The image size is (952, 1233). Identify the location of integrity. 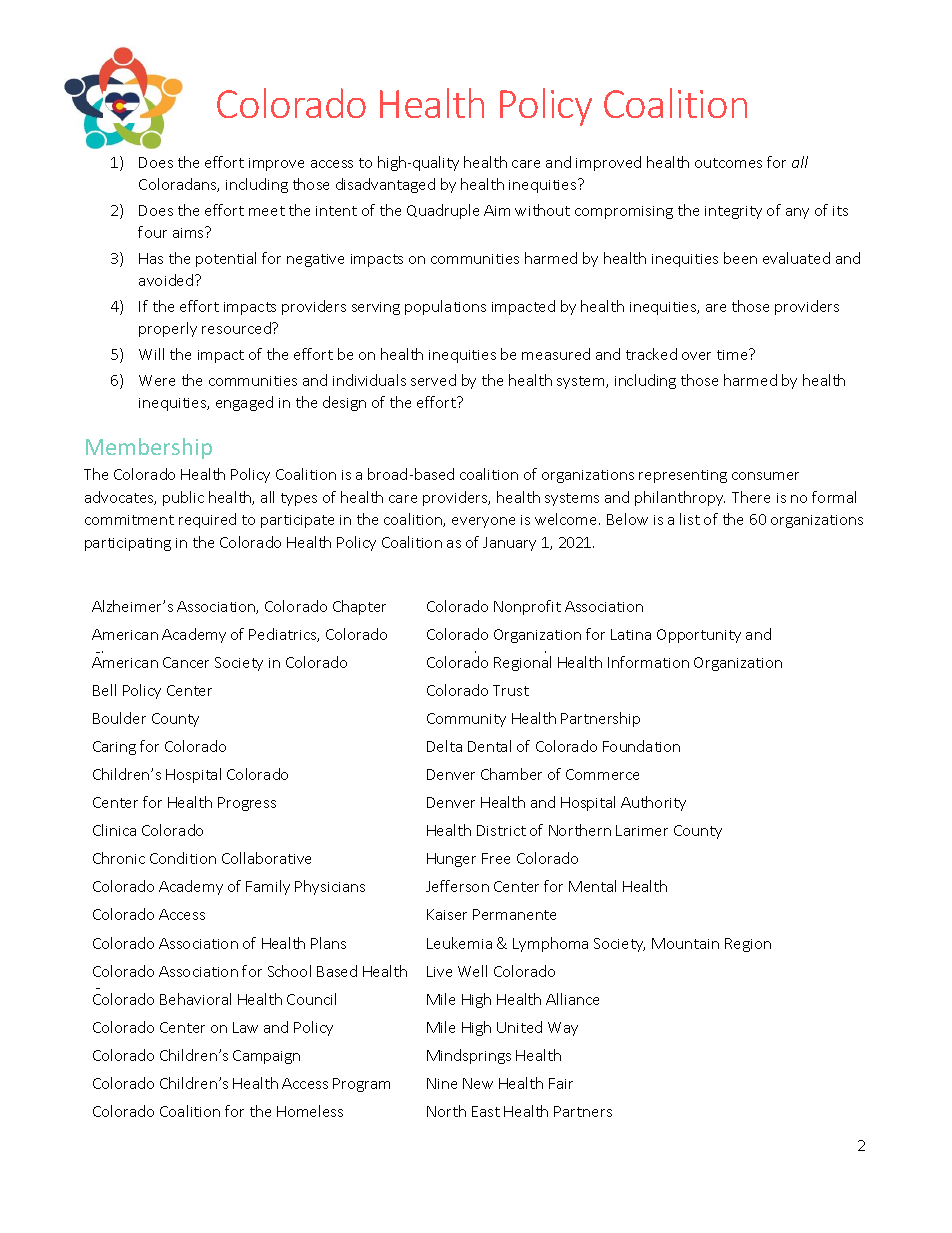
(733, 212).
